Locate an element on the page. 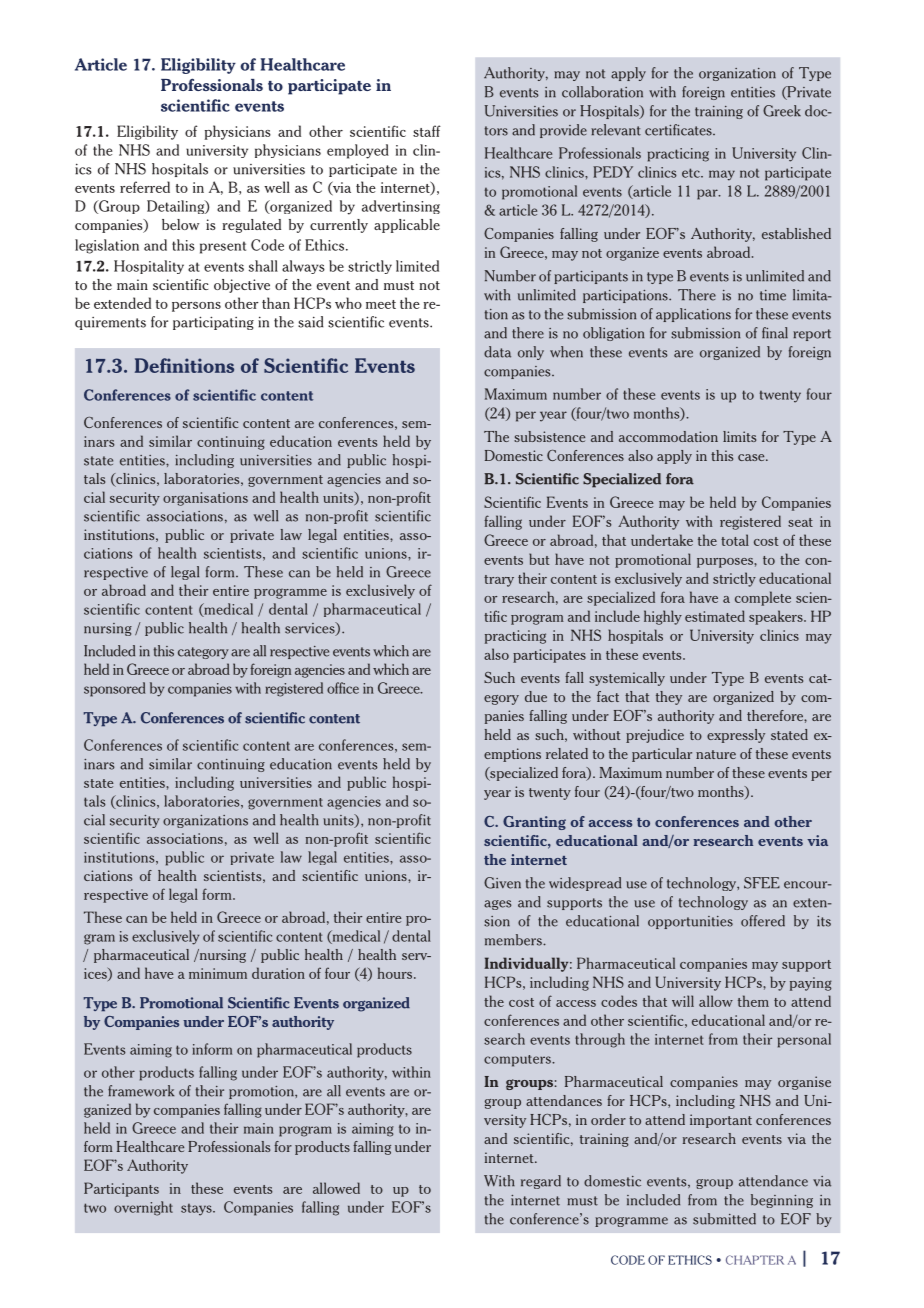 The width and height of the page is (924, 1308). etc is located at coordinates (692, 173).
